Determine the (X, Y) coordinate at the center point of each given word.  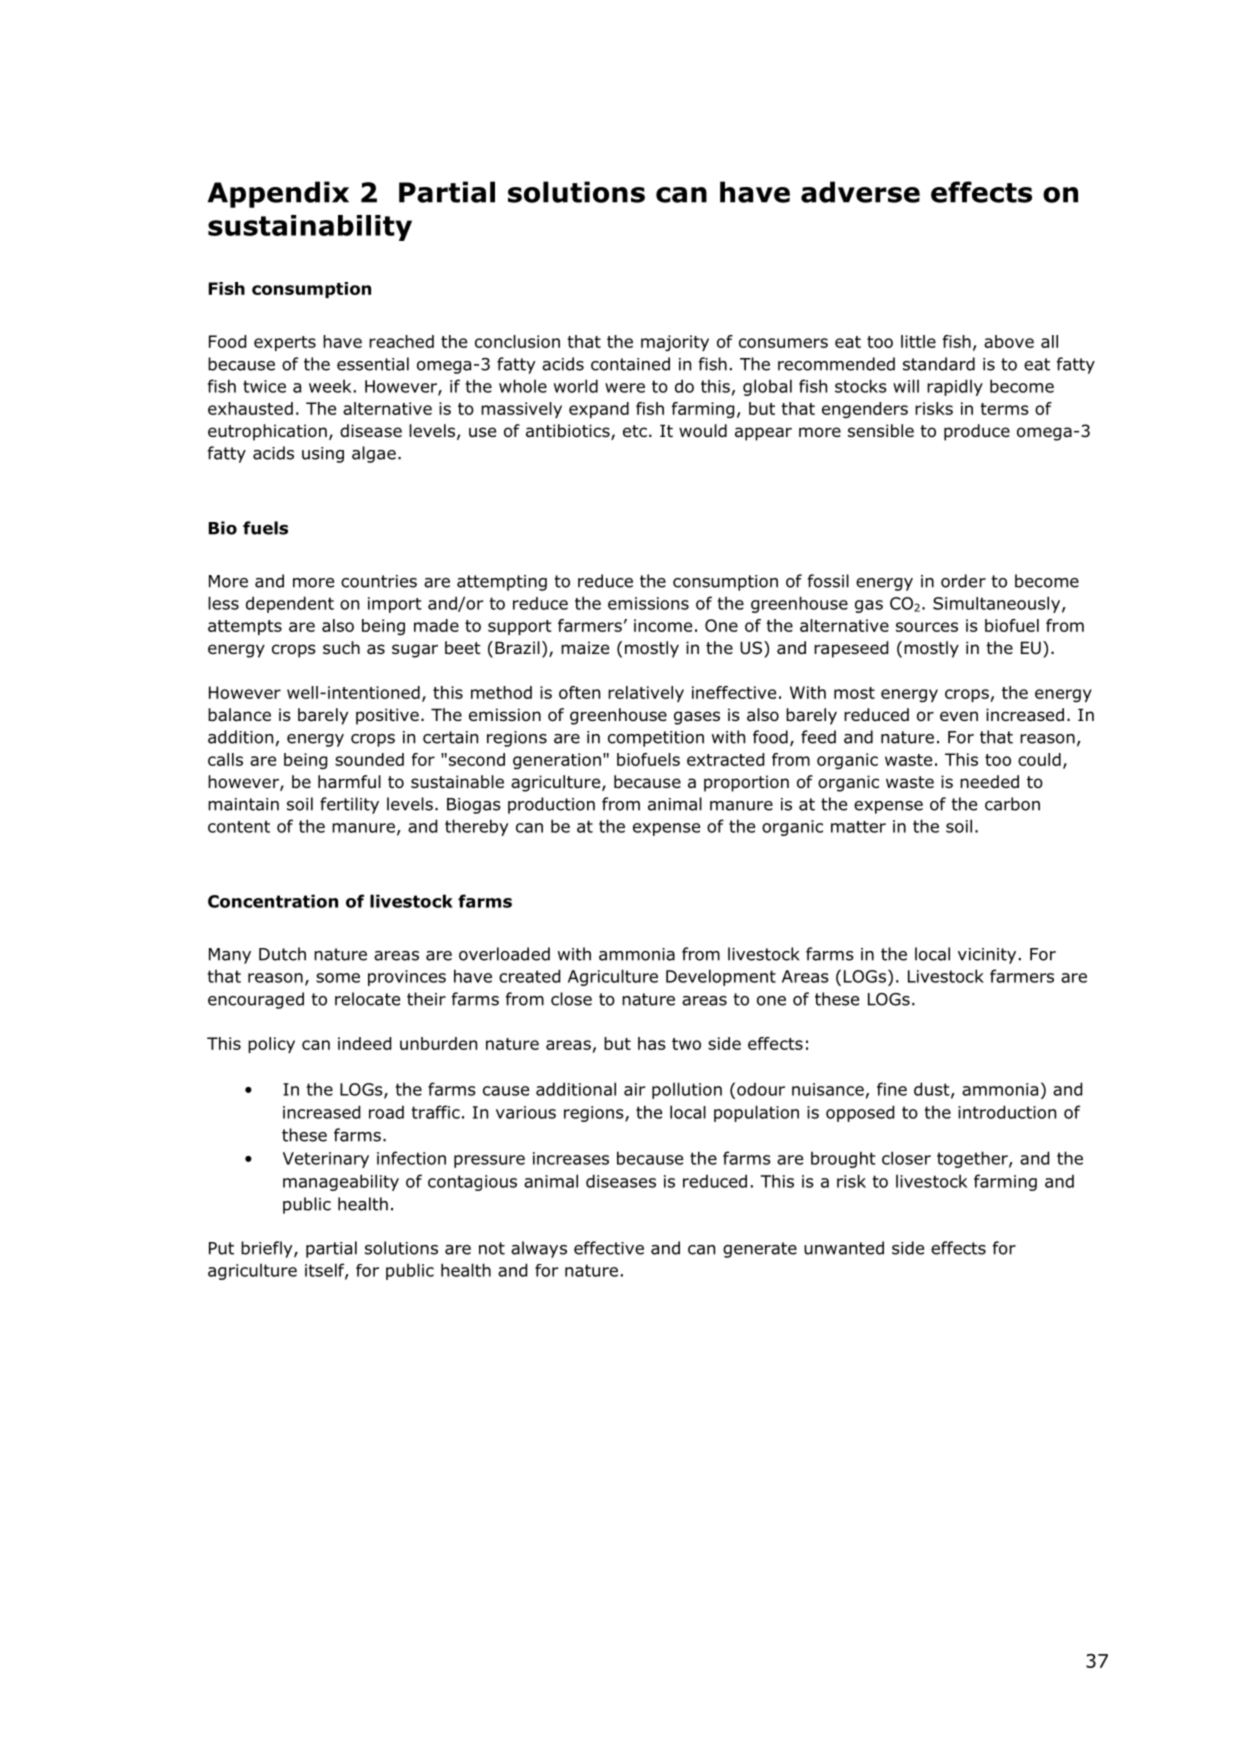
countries (379, 581)
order (963, 581)
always (539, 1249)
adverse (860, 192)
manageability (341, 1182)
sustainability (310, 228)
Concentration (273, 901)
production (551, 805)
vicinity (987, 956)
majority (675, 343)
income (663, 625)
